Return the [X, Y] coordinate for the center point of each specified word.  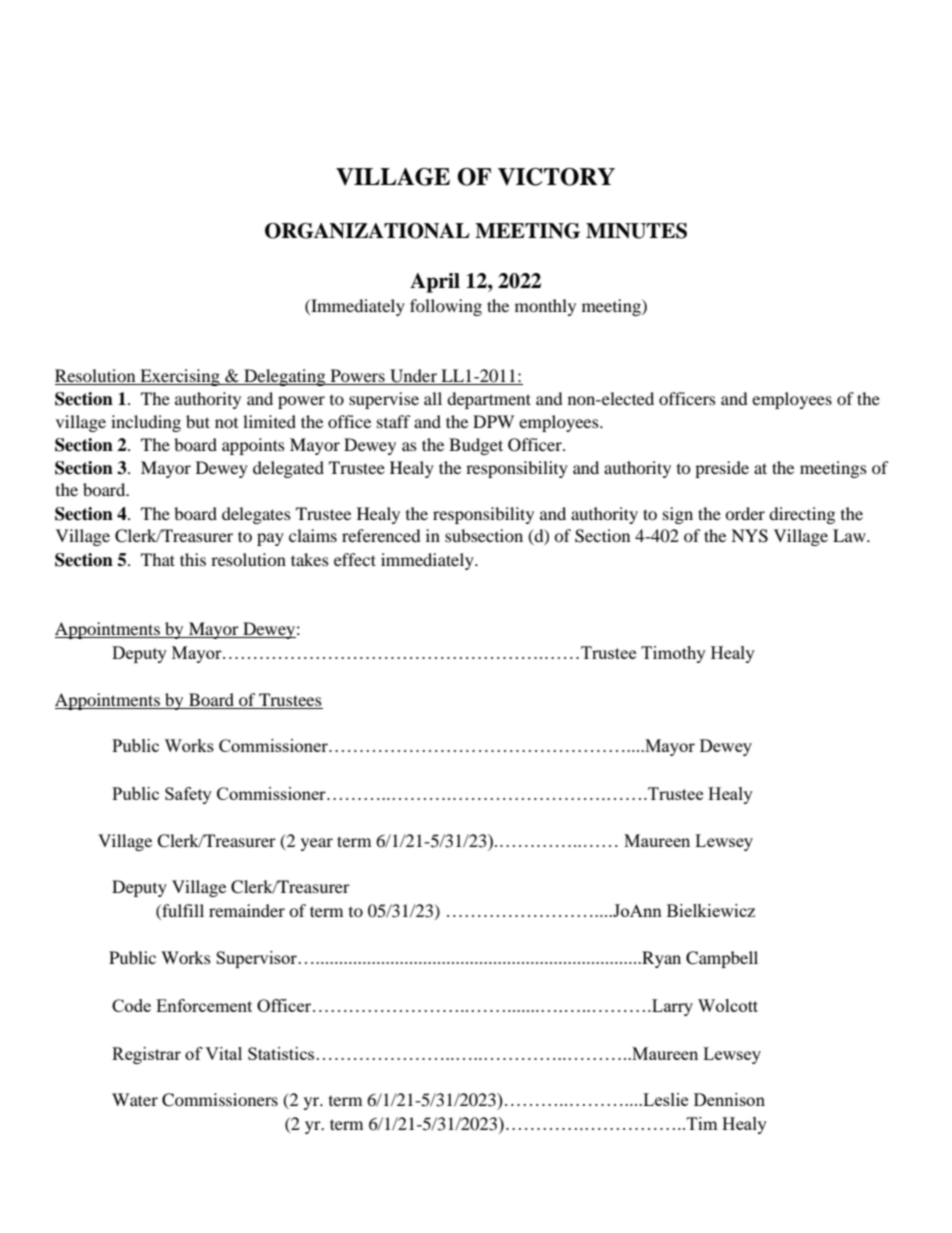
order [745, 513]
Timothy [673, 654]
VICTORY [556, 177]
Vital [223, 1053]
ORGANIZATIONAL [367, 231]
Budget [476, 446]
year [317, 844]
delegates [256, 515]
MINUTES [636, 231]
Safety [188, 795]
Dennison [729, 1099]
